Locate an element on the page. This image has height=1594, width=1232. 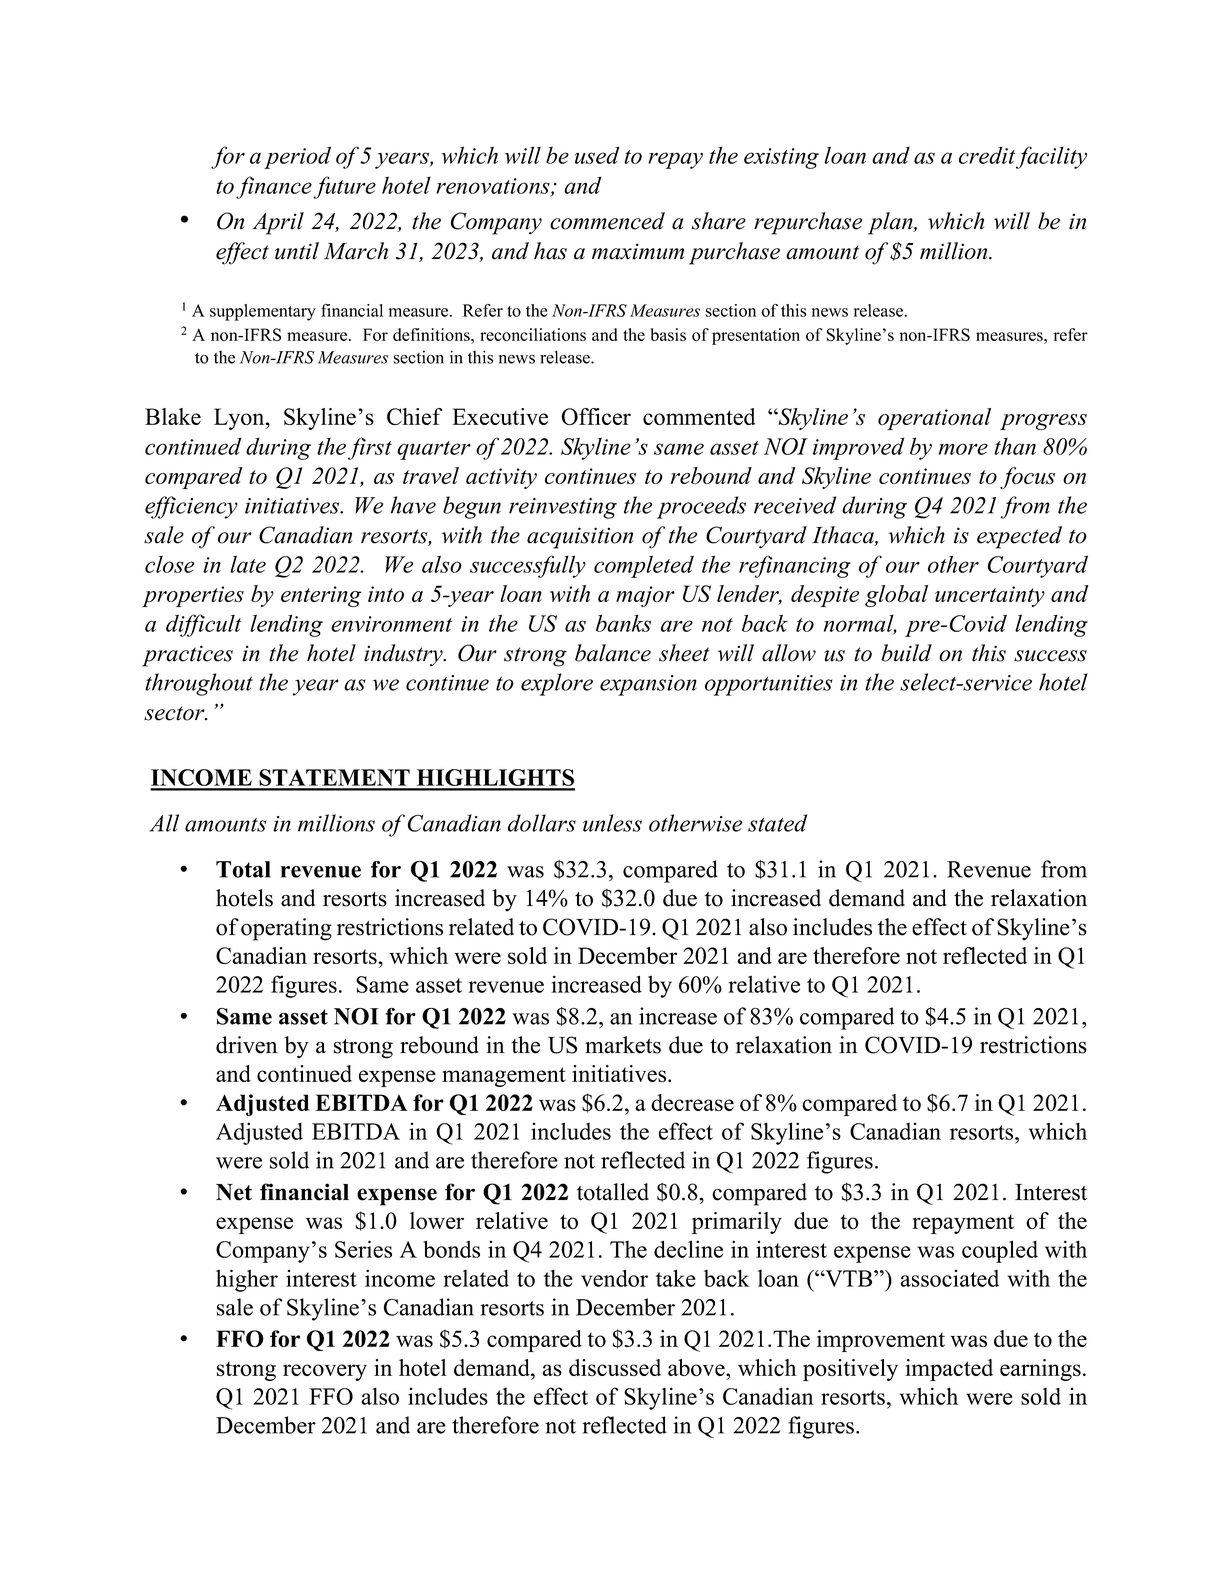
stated is located at coordinates (777, 823).
